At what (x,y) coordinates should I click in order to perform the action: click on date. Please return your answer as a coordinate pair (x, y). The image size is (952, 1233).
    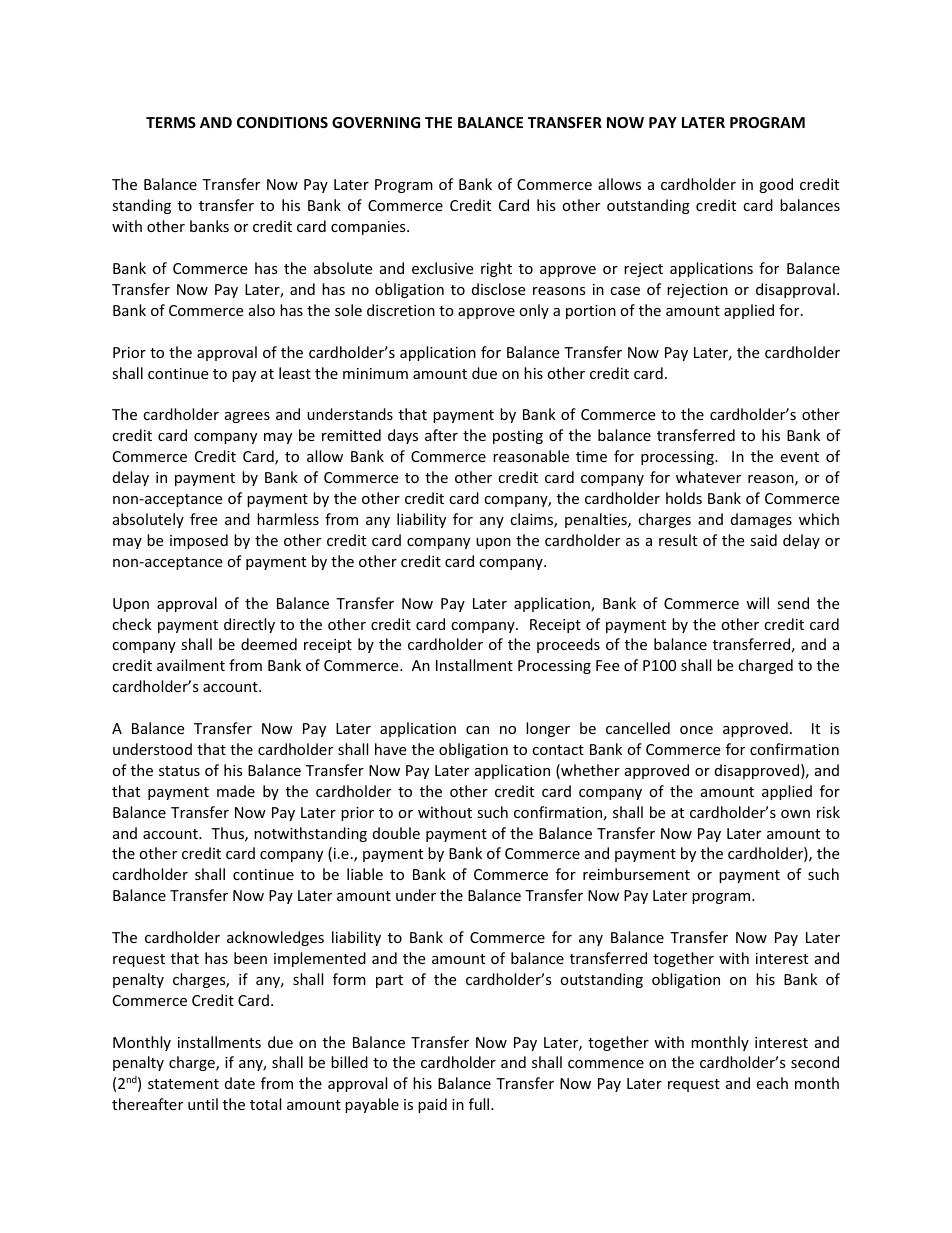
    Looking at the image, I should click on (240, 1083).
